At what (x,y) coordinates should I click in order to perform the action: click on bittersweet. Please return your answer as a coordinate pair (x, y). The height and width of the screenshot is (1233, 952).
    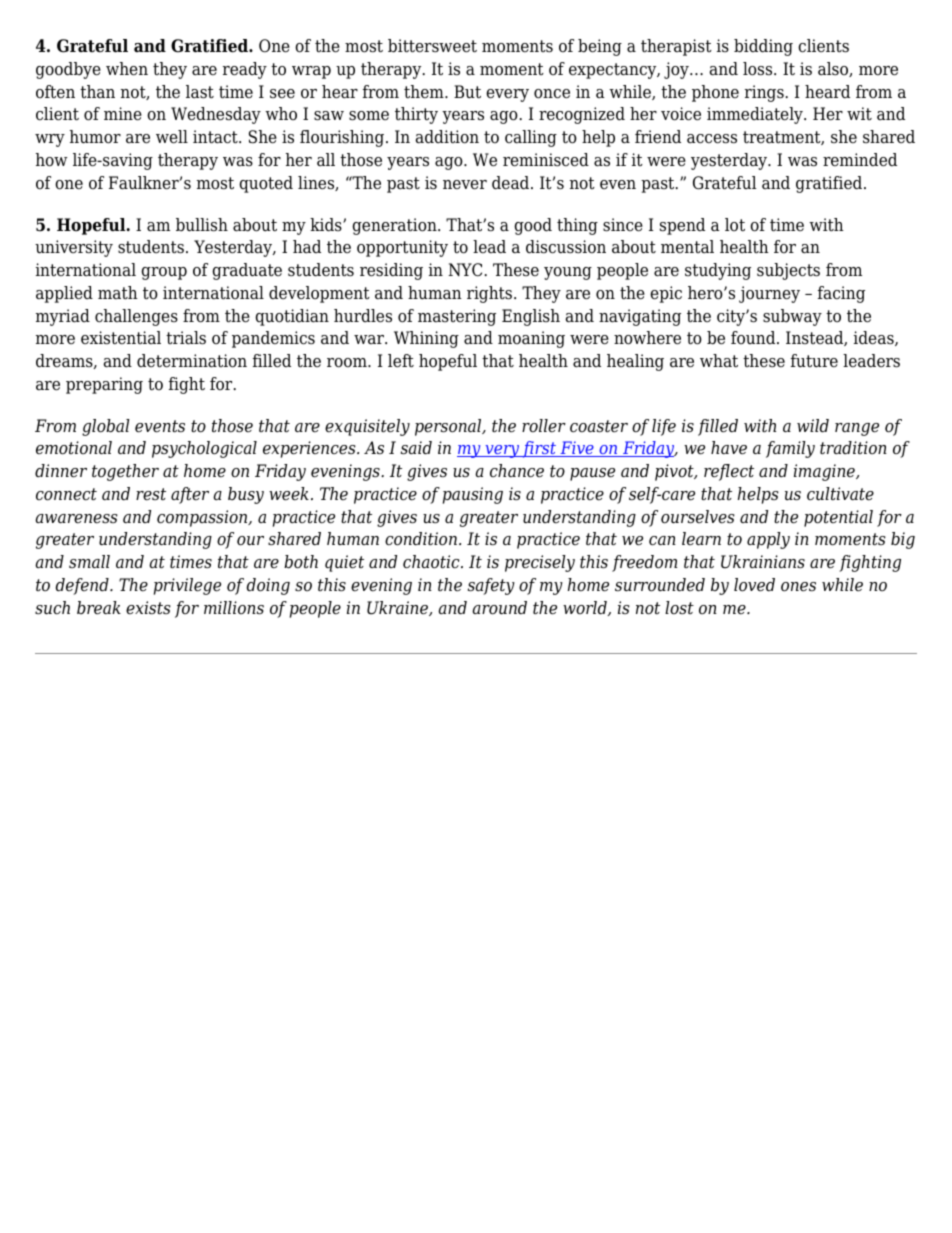
    Looking at the image, I should click on (432, 46).
